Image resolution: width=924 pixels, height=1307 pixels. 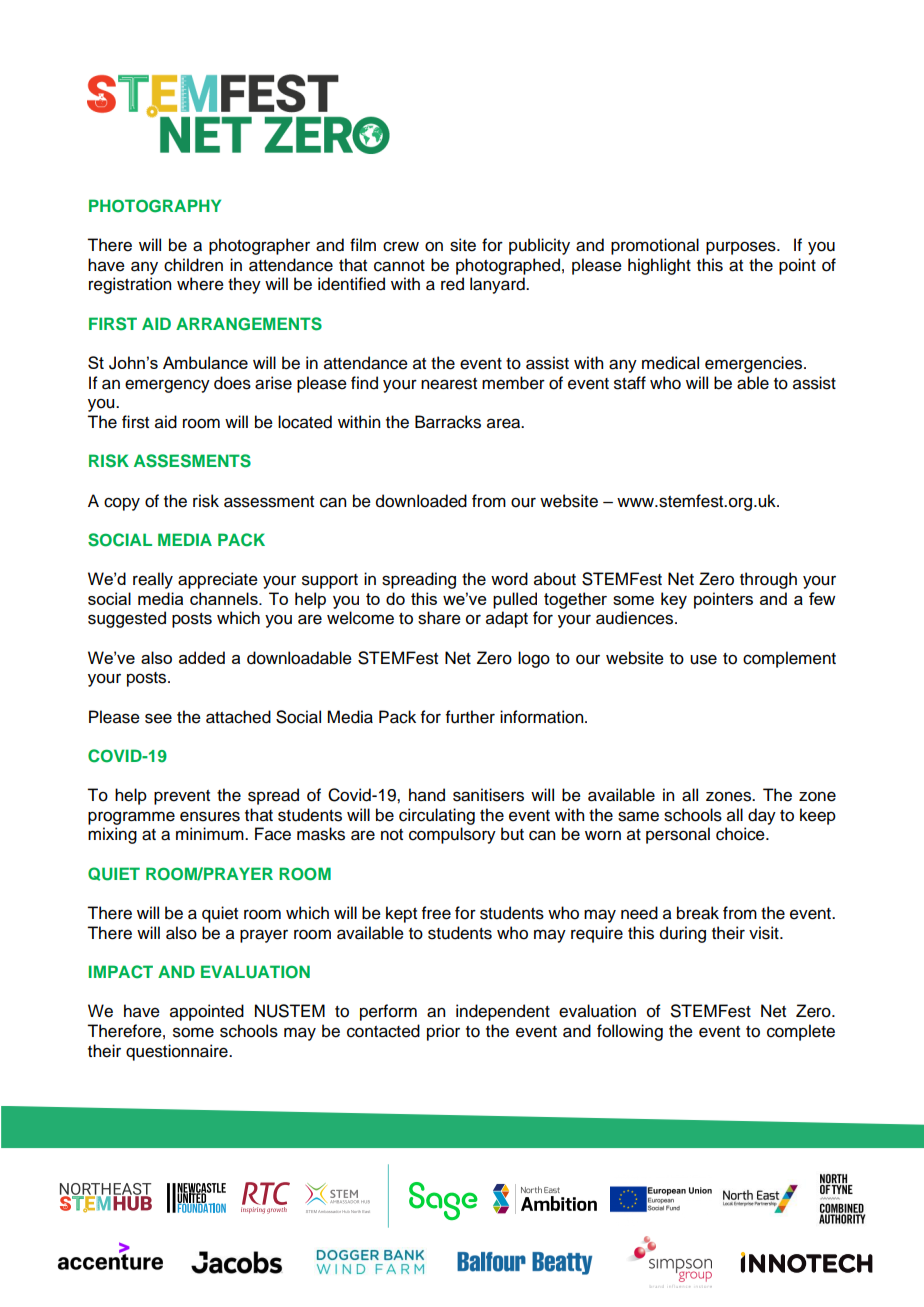 I want to click on complete, so click(x=801, y=1032).
